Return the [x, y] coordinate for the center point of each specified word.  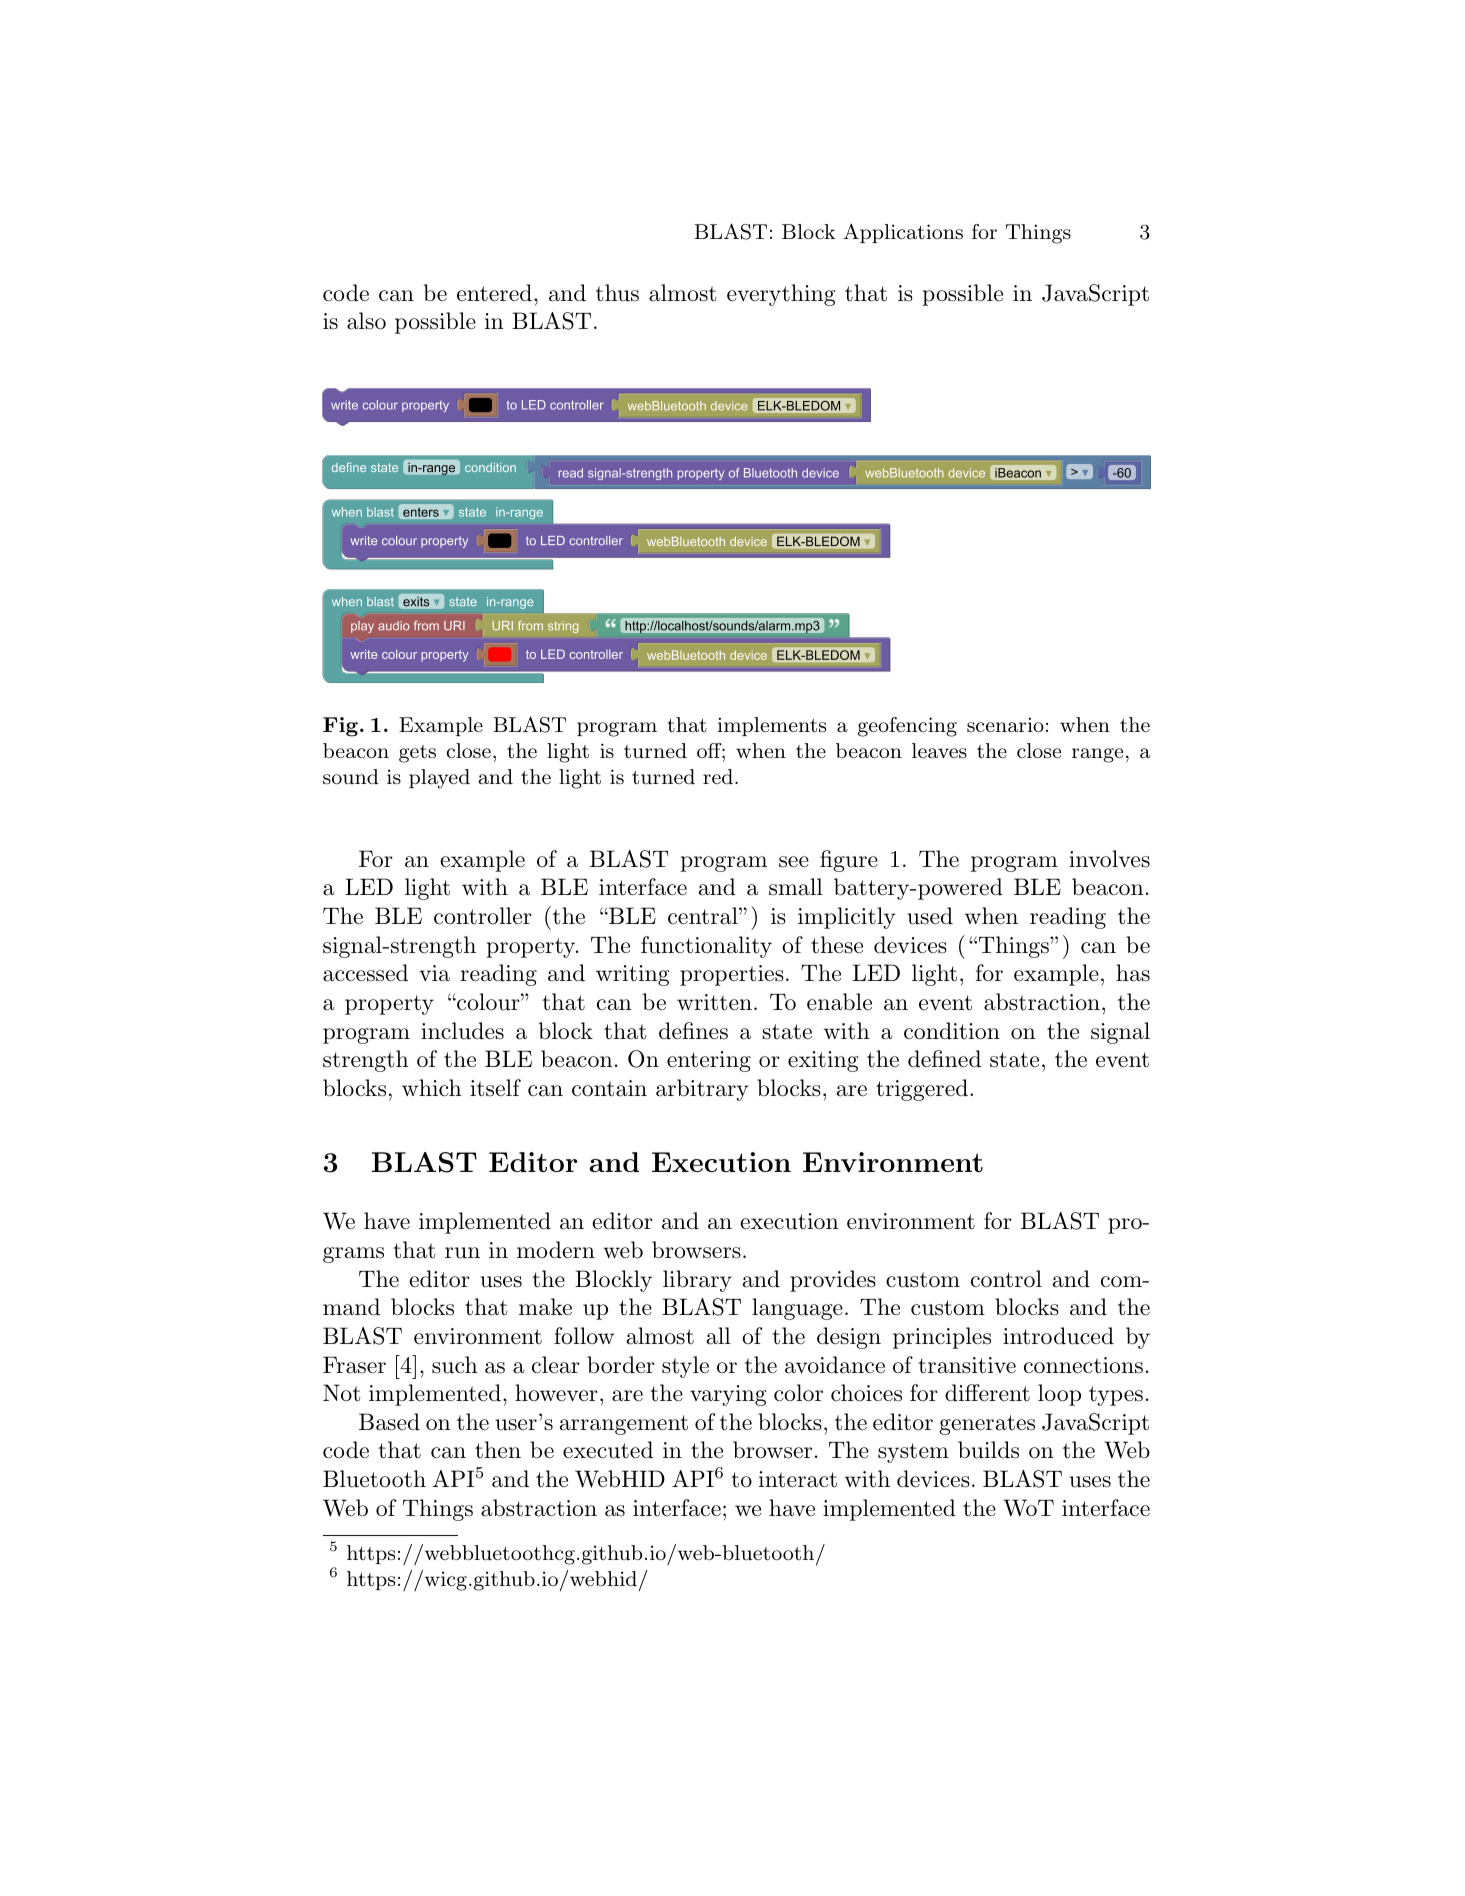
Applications [903, 233]
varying [728, 1395]
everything [781, 295]
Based [389, 1422]
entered [494, 293]
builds [988, 1450]
